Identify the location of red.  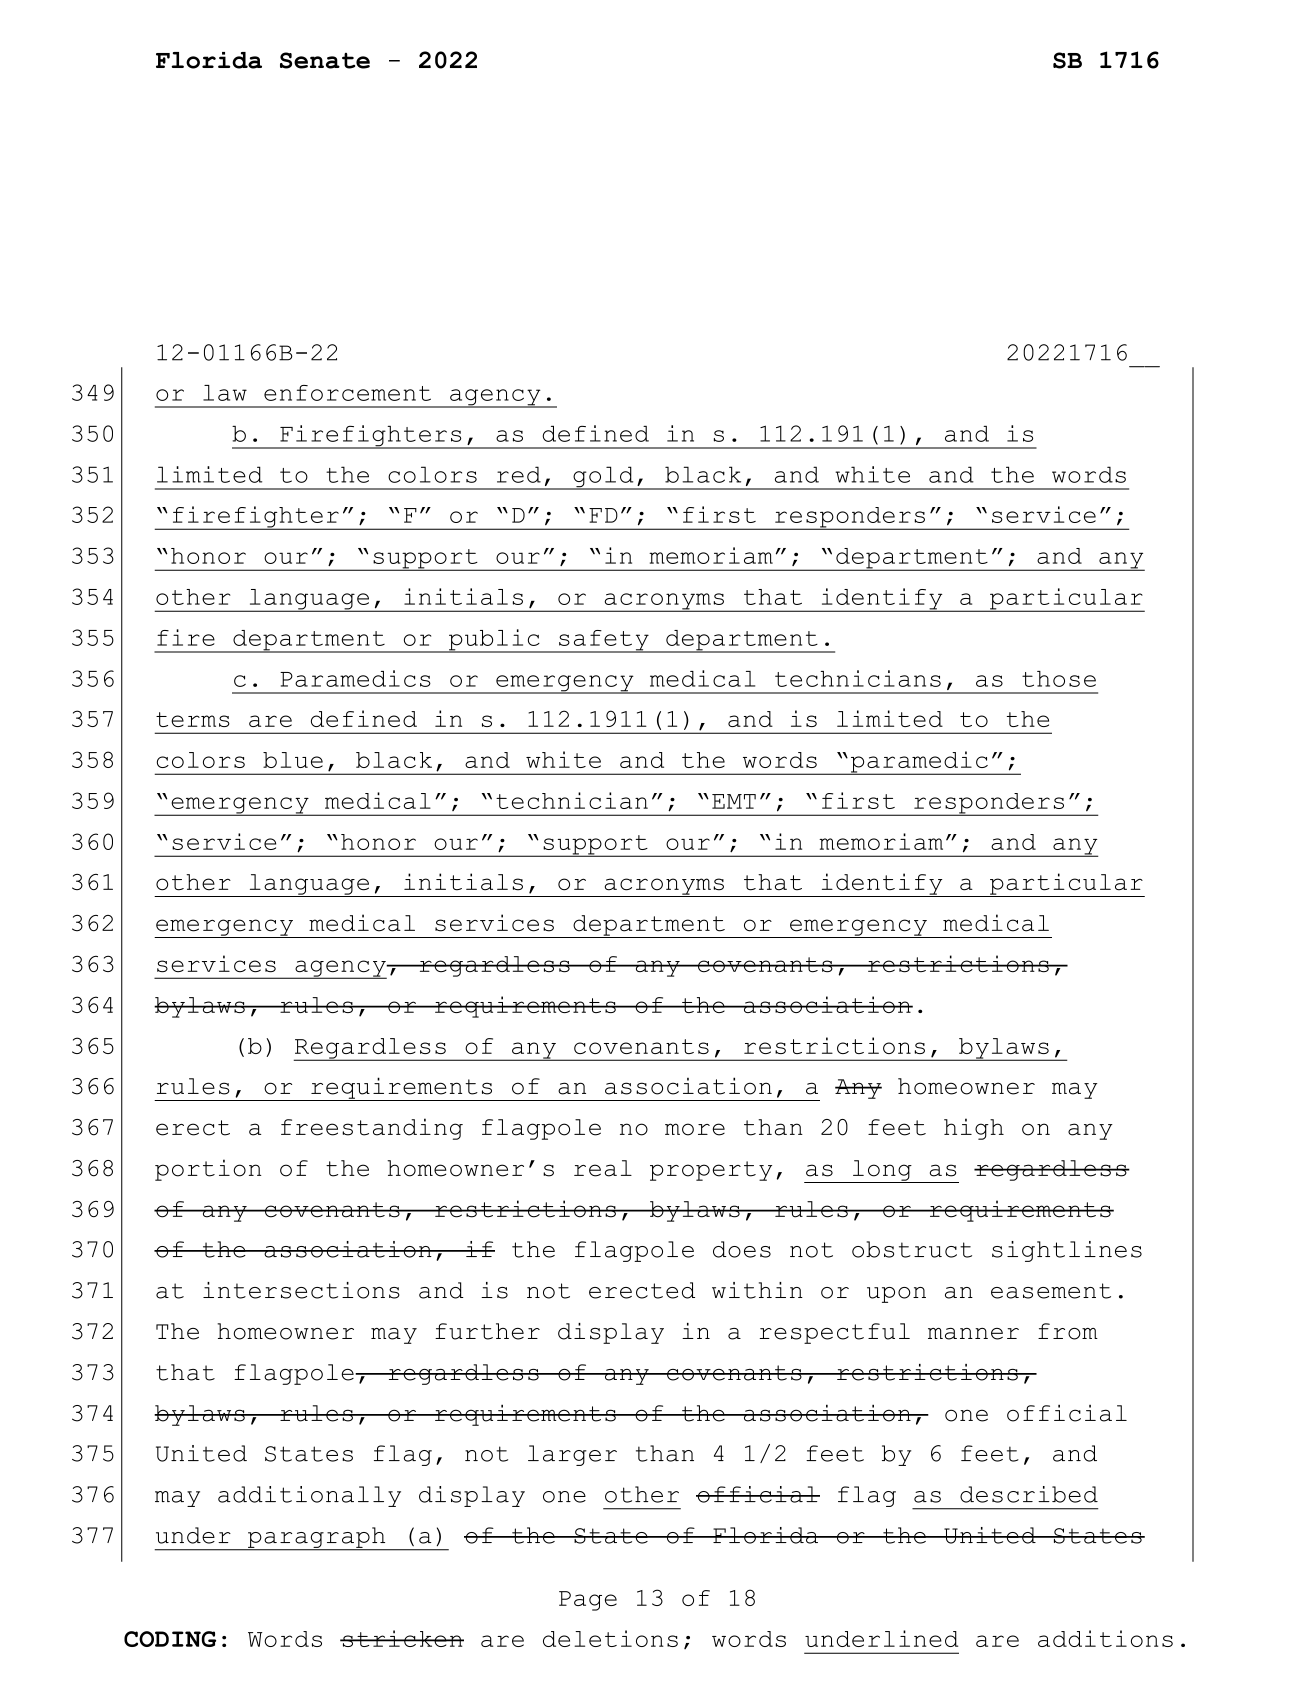
(519, 474).
